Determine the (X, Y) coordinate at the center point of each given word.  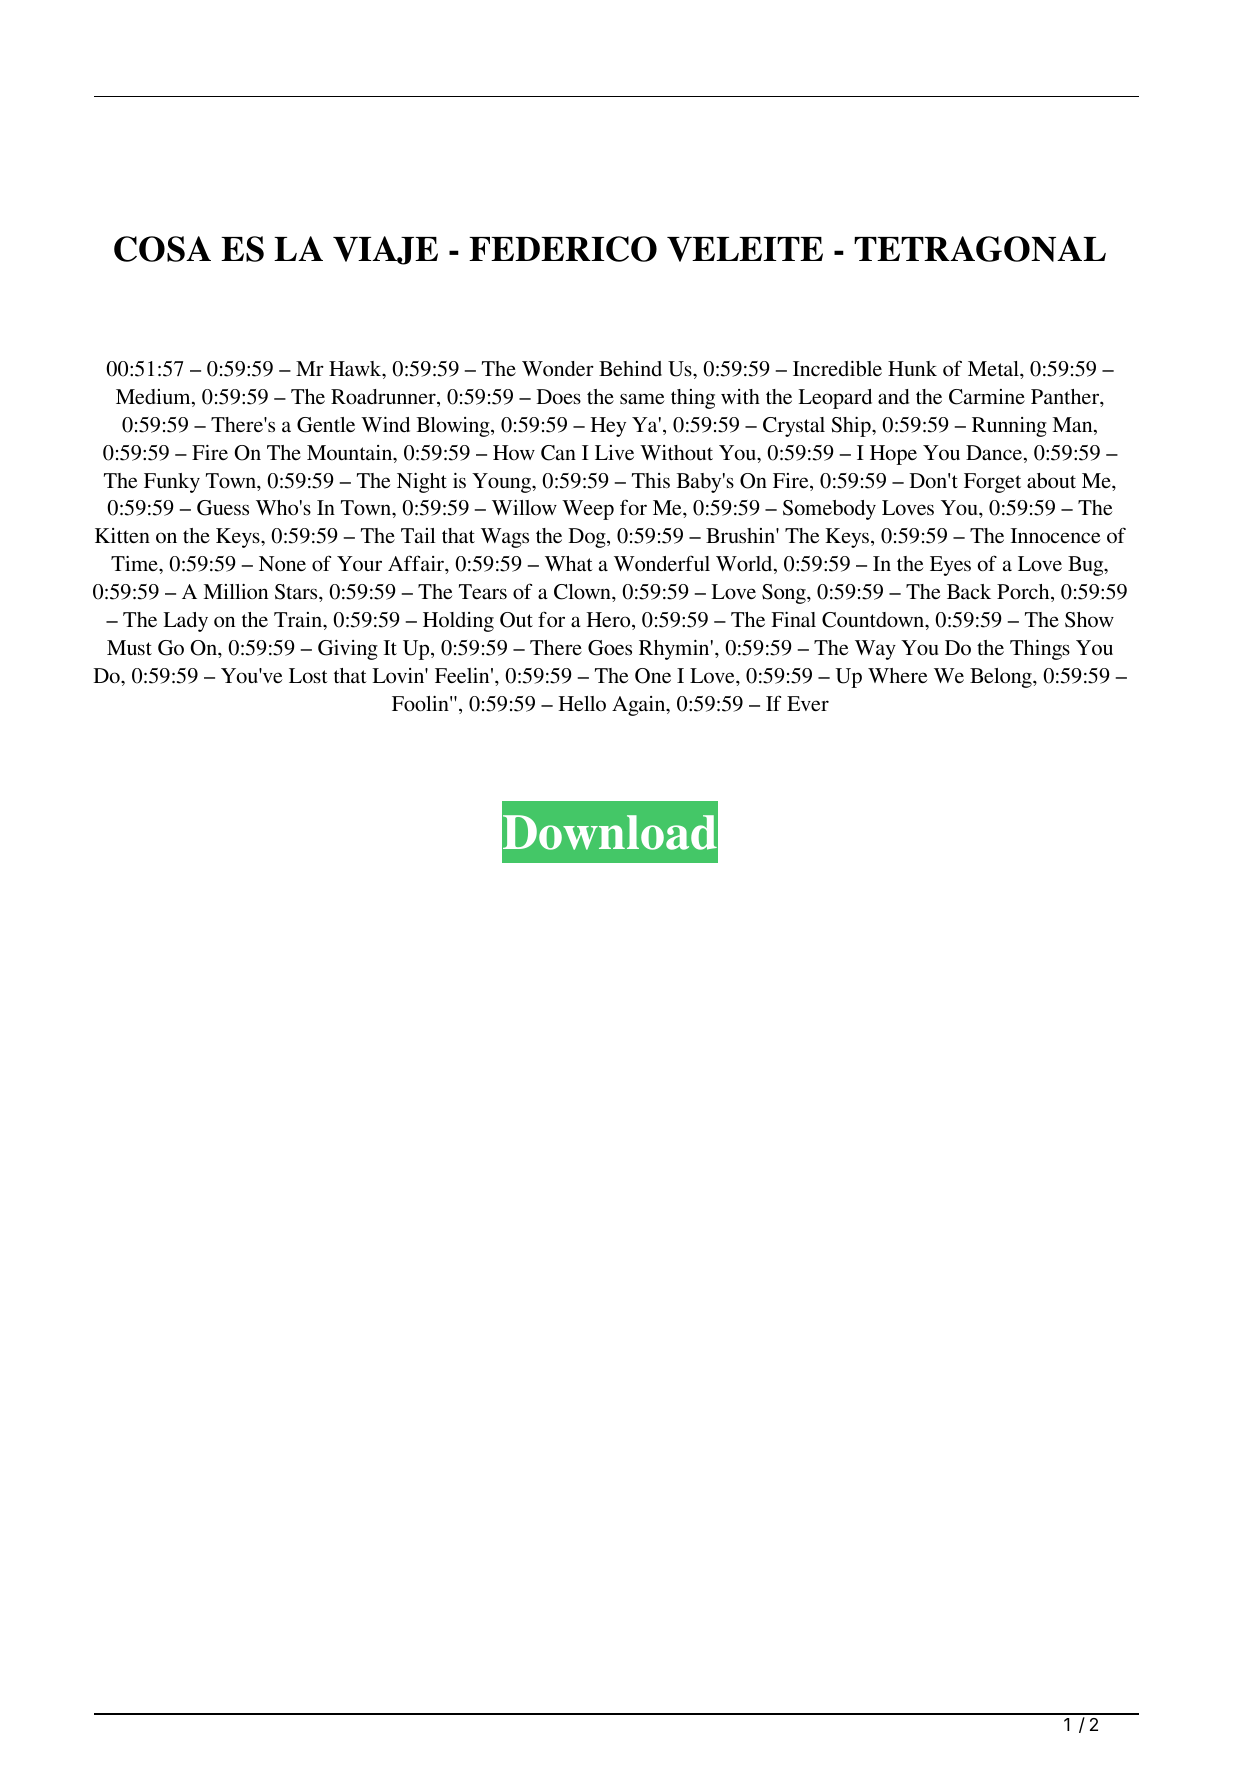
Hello (582, 703)
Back (969, 591)
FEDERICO (563, 249)
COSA (162, 249)
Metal (994, 368)
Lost (308, 676)
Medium (154, 398)
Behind (630, 368)
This (651, 481)
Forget (992, 483)
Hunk (912, 368)
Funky (172, 483)
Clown (583, 592)
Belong (1002, 678)
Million (235, 591)
